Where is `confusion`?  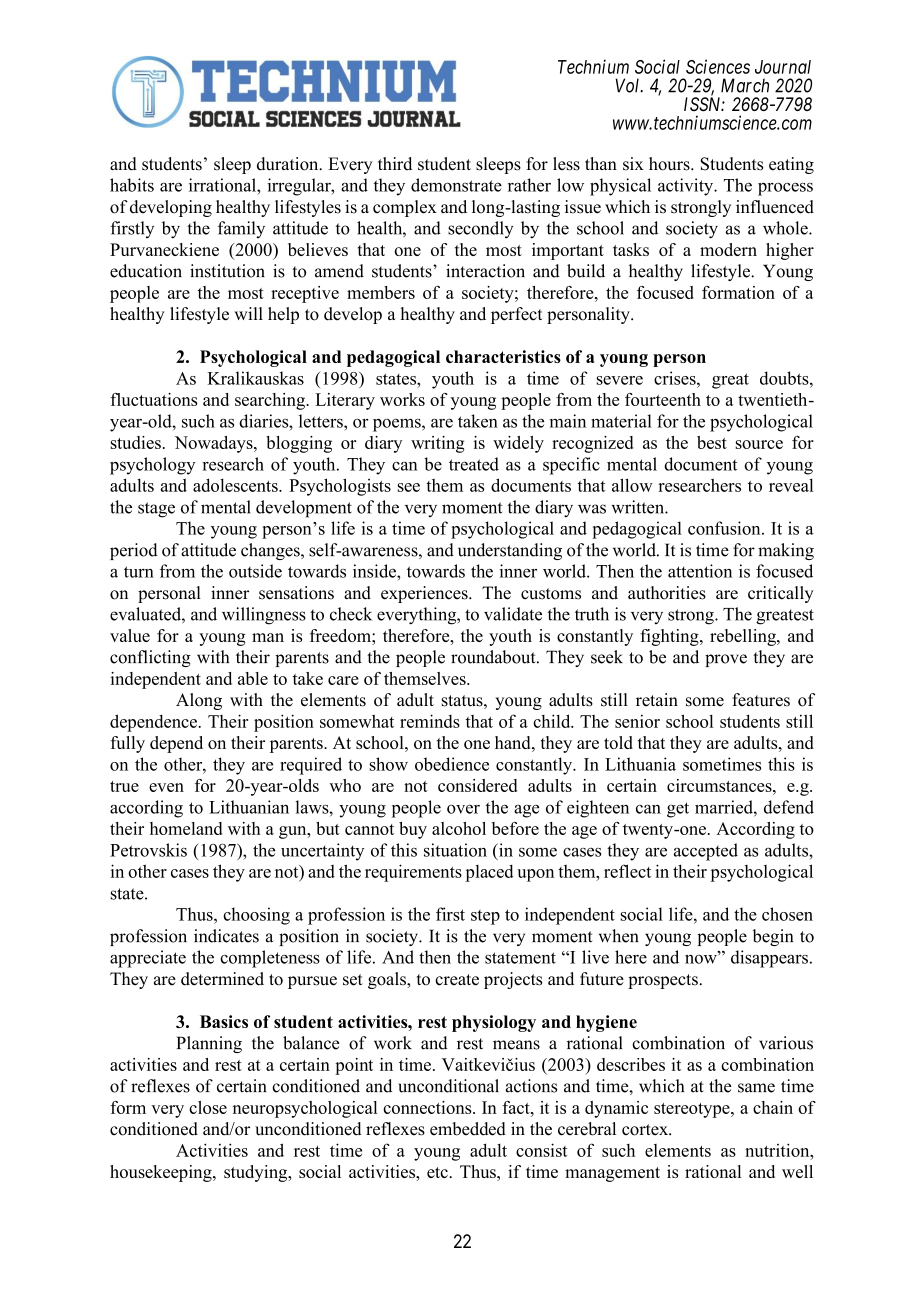
confusion is located at coordinates (725, 528).
